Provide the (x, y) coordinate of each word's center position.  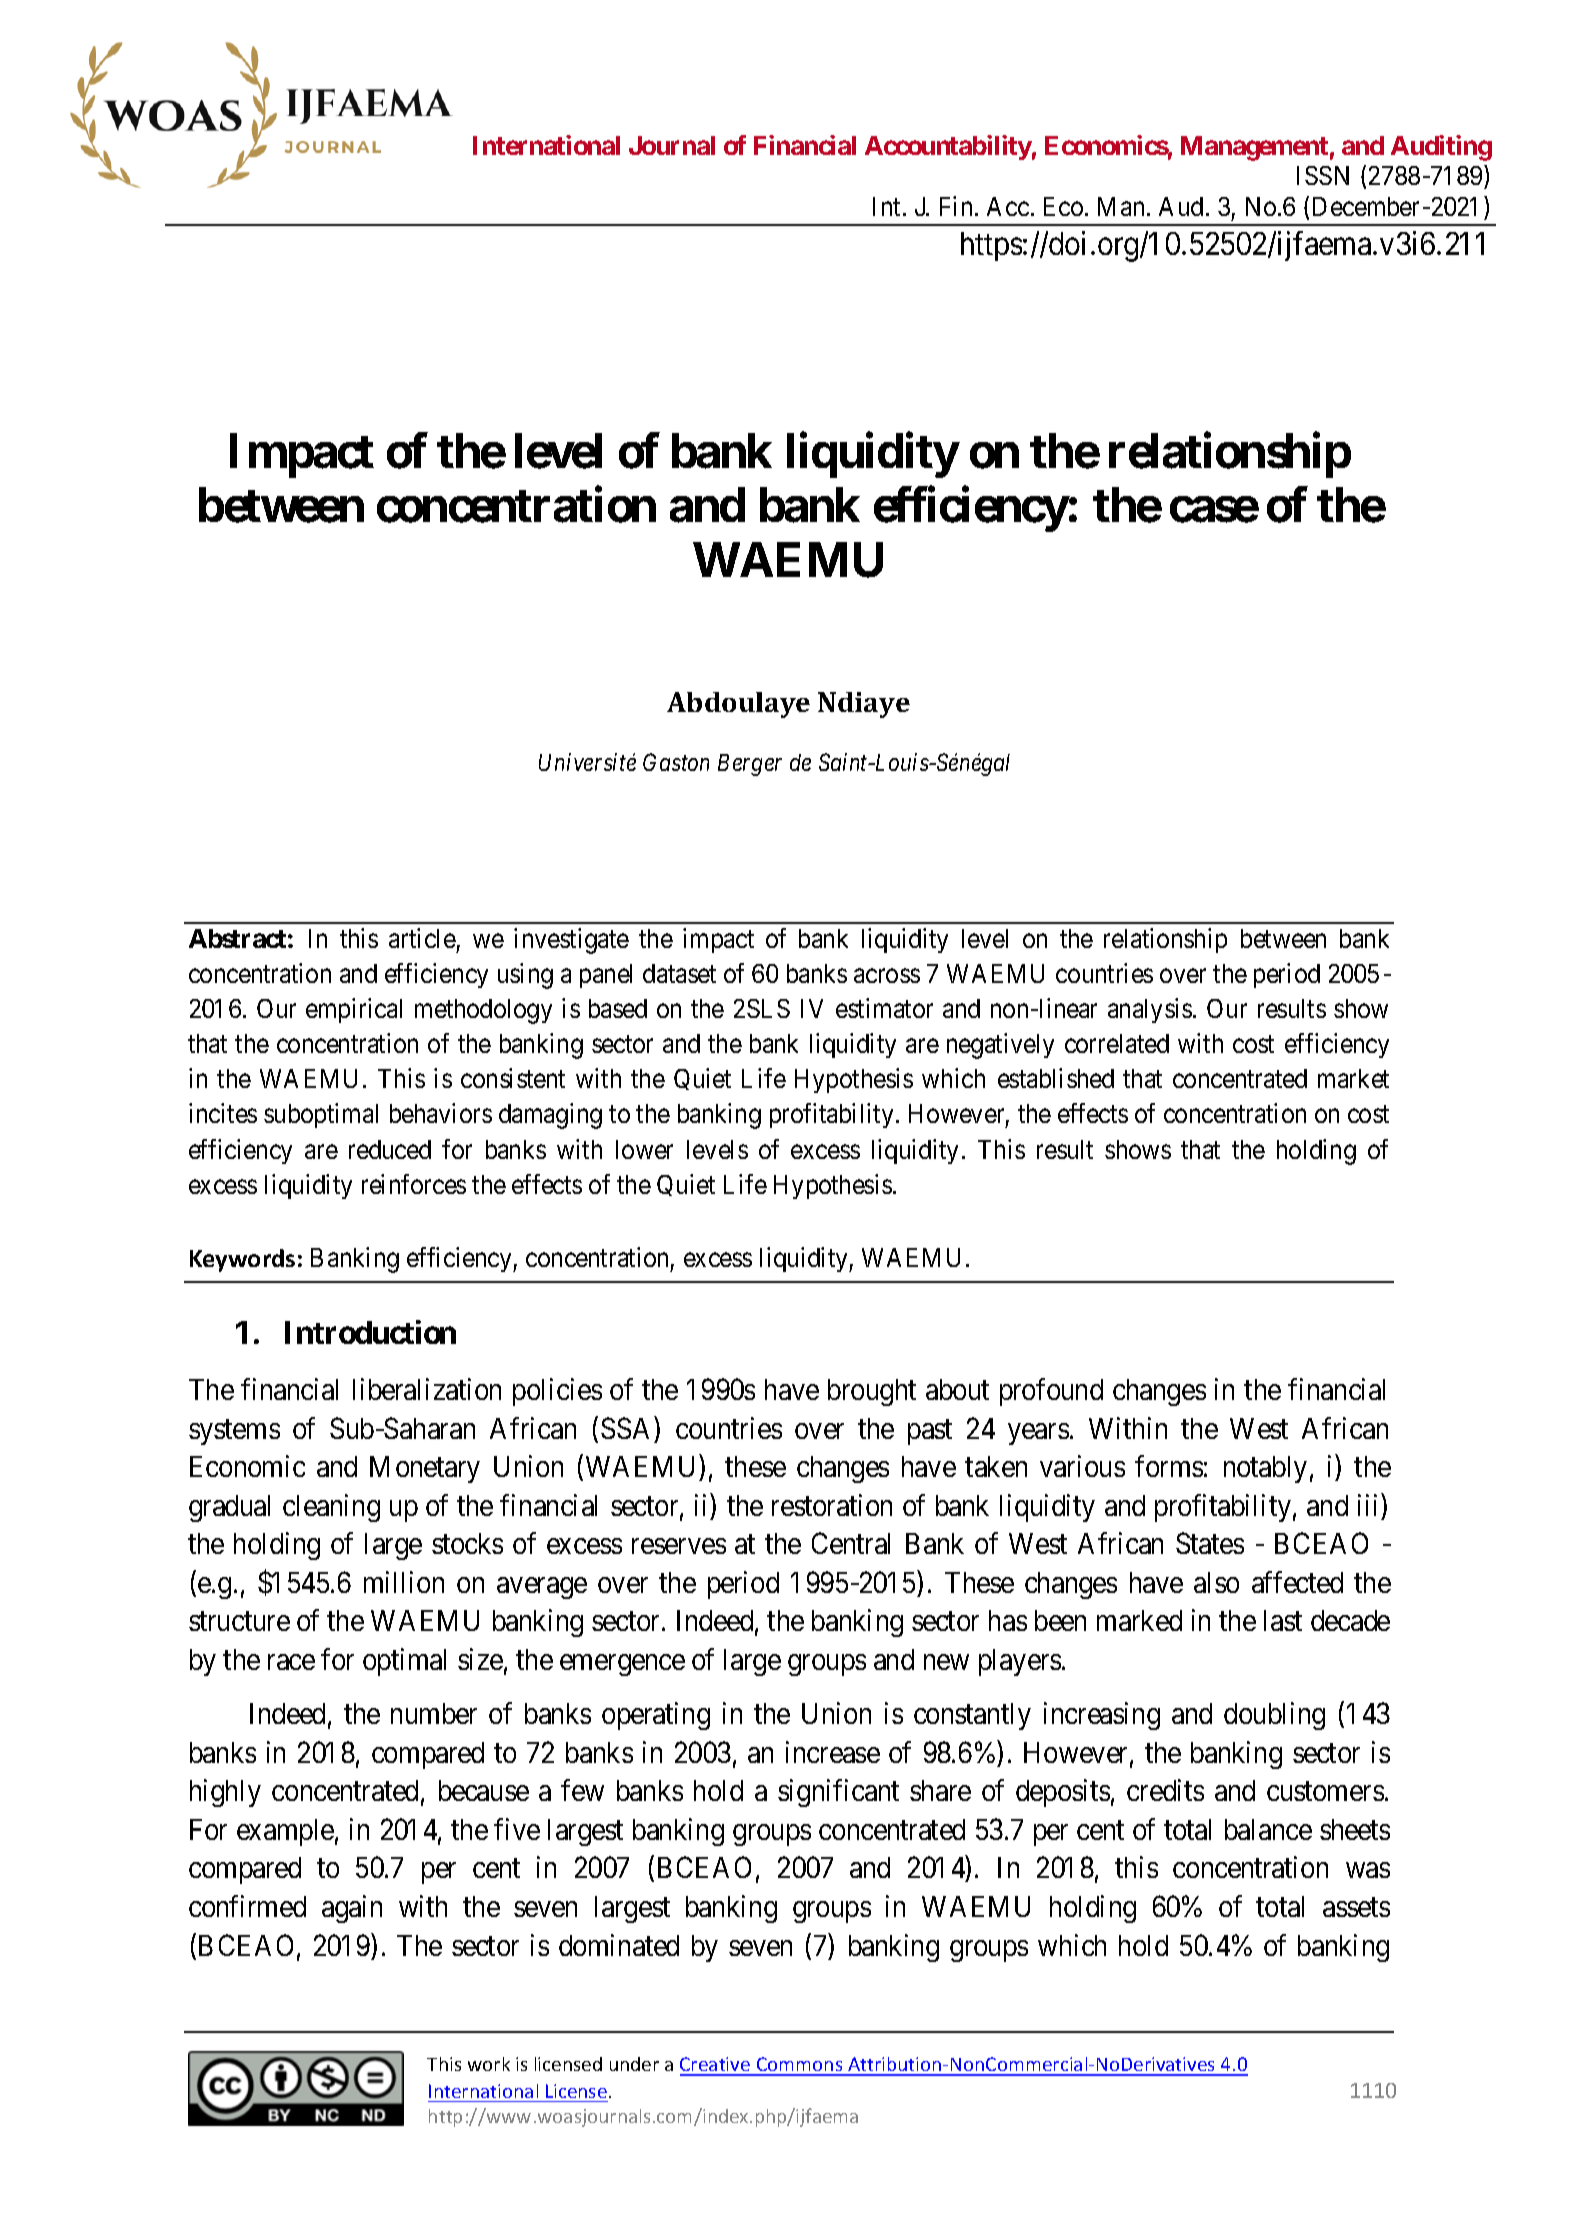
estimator (884, 1008)
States (1210, 1543)
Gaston (676, 762)
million (404, 1582)
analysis (1150, 1010)
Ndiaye (864, 705)
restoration (832, 1505)
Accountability (948, 147)
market (1353, 1078)
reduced (390, 1149)
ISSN (1323, 175)
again (352, 1909)
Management (1254, 148)
